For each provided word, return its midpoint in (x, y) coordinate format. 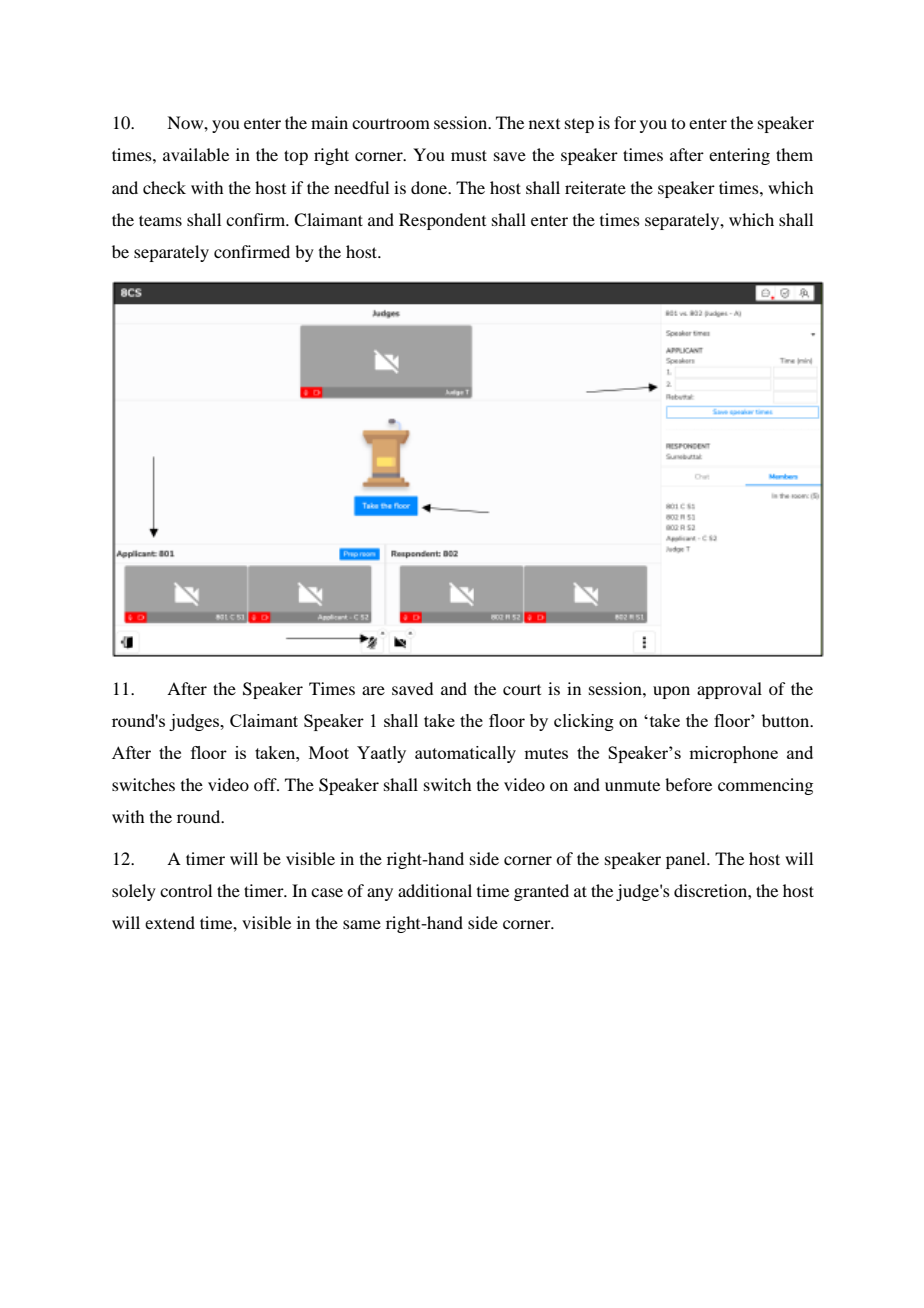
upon (671, 692)
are (373, 690)
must (469, 155)
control (186, 890)
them (794, 154)
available (196, 154)
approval (729, 690)
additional (435, 890)
